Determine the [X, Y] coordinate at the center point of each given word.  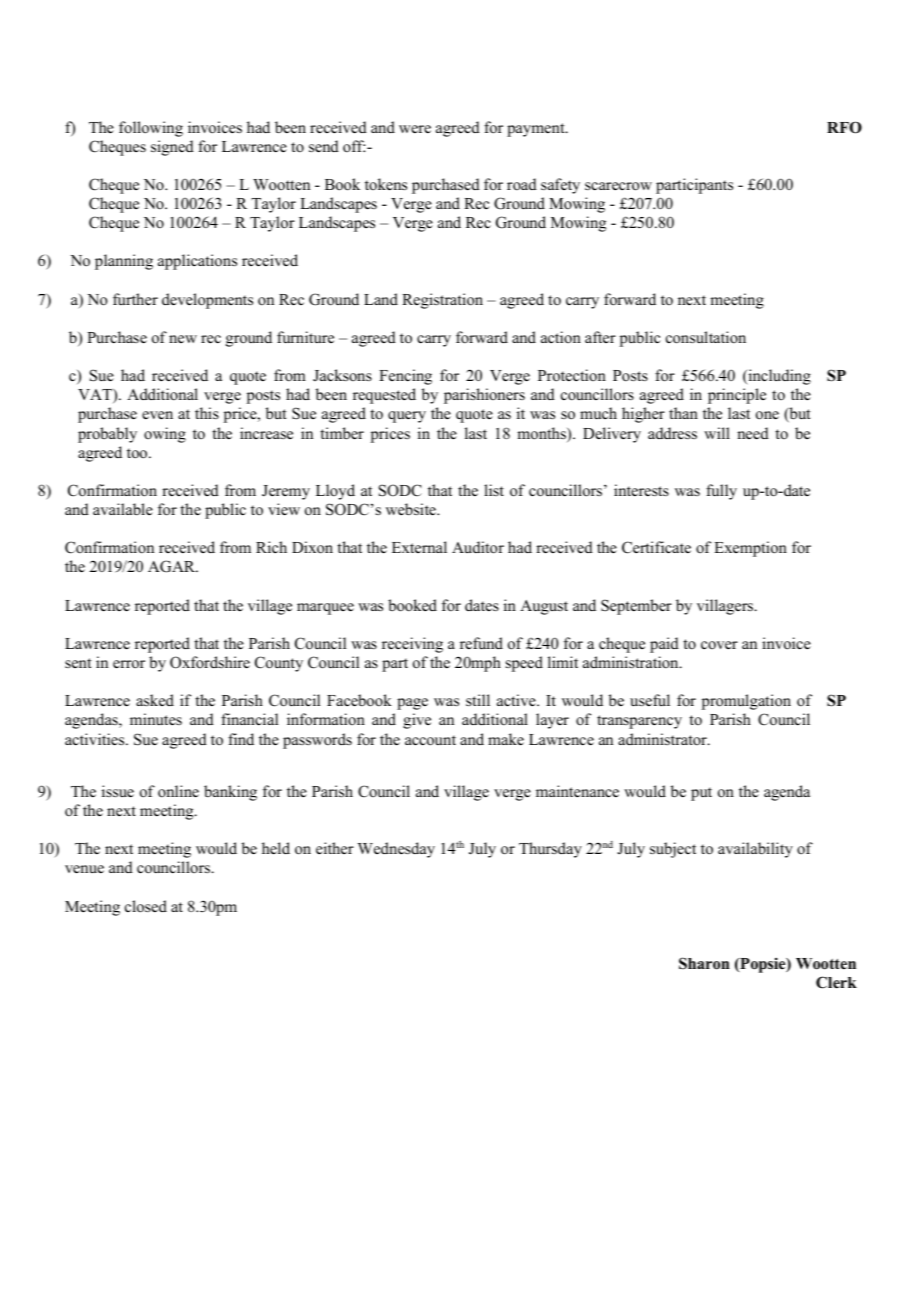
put [701, 794]
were [415, 129]
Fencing [405, 377]
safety [560, 186]
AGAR [173, 566]
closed [146, 906]
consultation [706, 337]
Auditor [478, 547]
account [430, 740]
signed [172, 148]
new [183, 339]
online [178, 791]
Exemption [750, 549]
